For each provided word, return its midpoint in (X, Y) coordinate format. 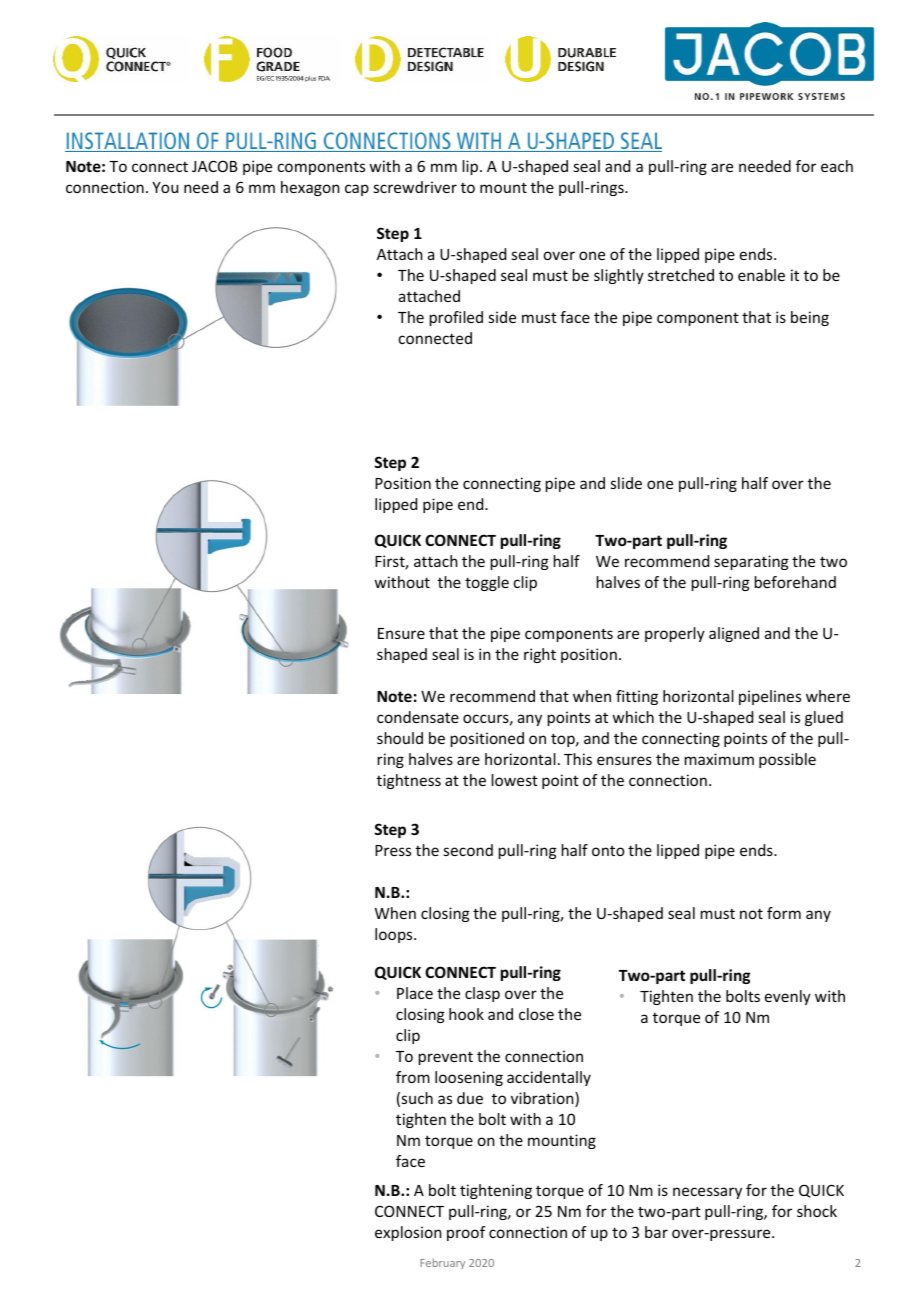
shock (817, 1211)
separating (751, 562)
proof (466, 1233)
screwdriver (415, 187)
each (837, 166)
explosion (408, 1233)
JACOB (215, 166)
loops (395, 935)
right (540, 655)
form (784, 913)
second (468, 850)
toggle (487, 583)
